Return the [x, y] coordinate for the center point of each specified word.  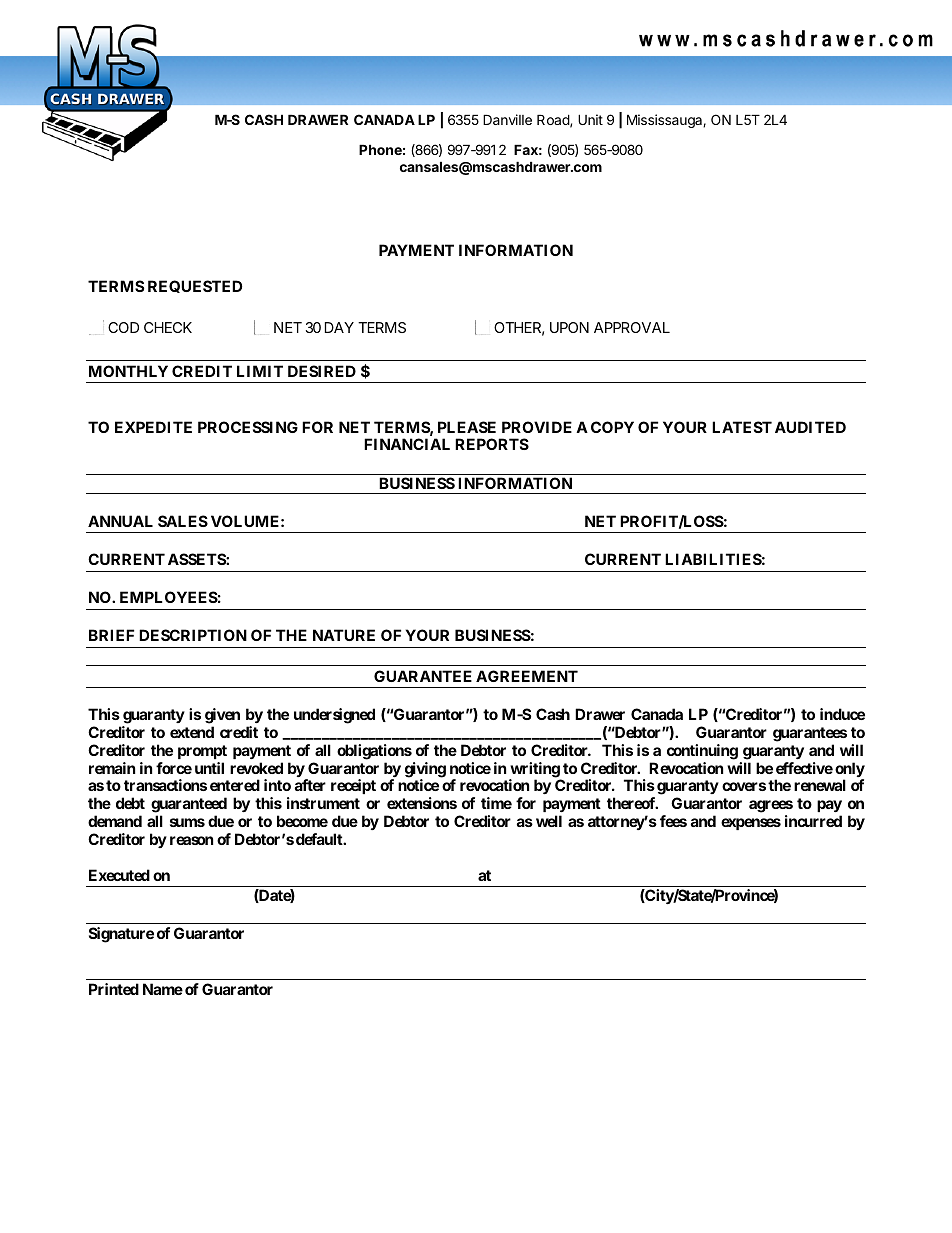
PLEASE [467, 427]
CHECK [168, 327]
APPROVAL [632, 327]
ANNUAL [120, 521]
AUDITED [810, 427]
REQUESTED [195, 286]
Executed [119, 875]
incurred [813, 821]
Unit [590, 119]
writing [535, 771]
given [222, 716]
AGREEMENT [527, 676]
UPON [569, 327]
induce [842, 714]
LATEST [742, 427]
